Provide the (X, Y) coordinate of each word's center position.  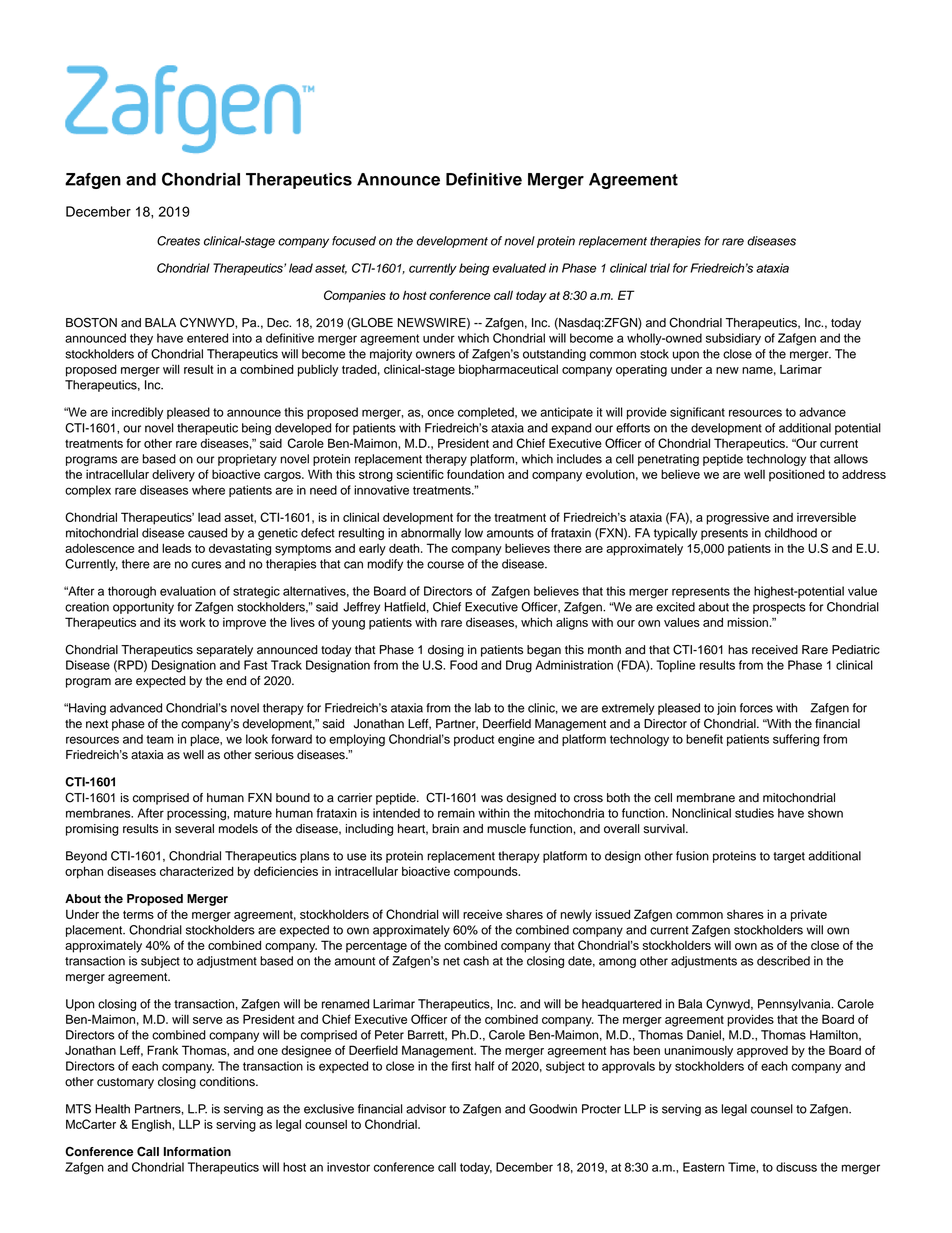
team (160, 739)
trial (660, 268)
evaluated (519, 268)
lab (483, 708)
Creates (178, 241)
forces (756, 708)
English (152, 1125)
